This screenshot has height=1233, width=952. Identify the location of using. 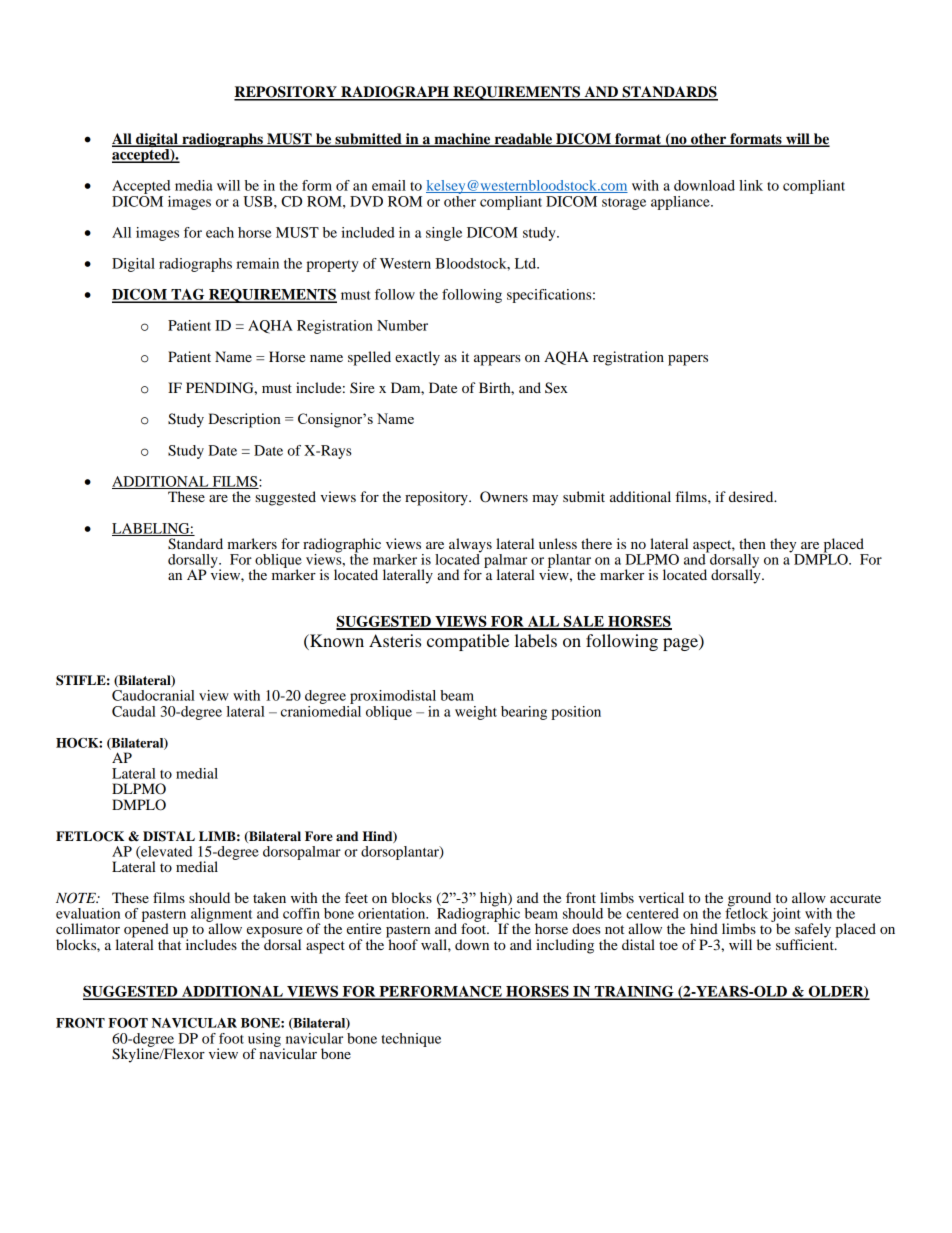
(264, 1041).
